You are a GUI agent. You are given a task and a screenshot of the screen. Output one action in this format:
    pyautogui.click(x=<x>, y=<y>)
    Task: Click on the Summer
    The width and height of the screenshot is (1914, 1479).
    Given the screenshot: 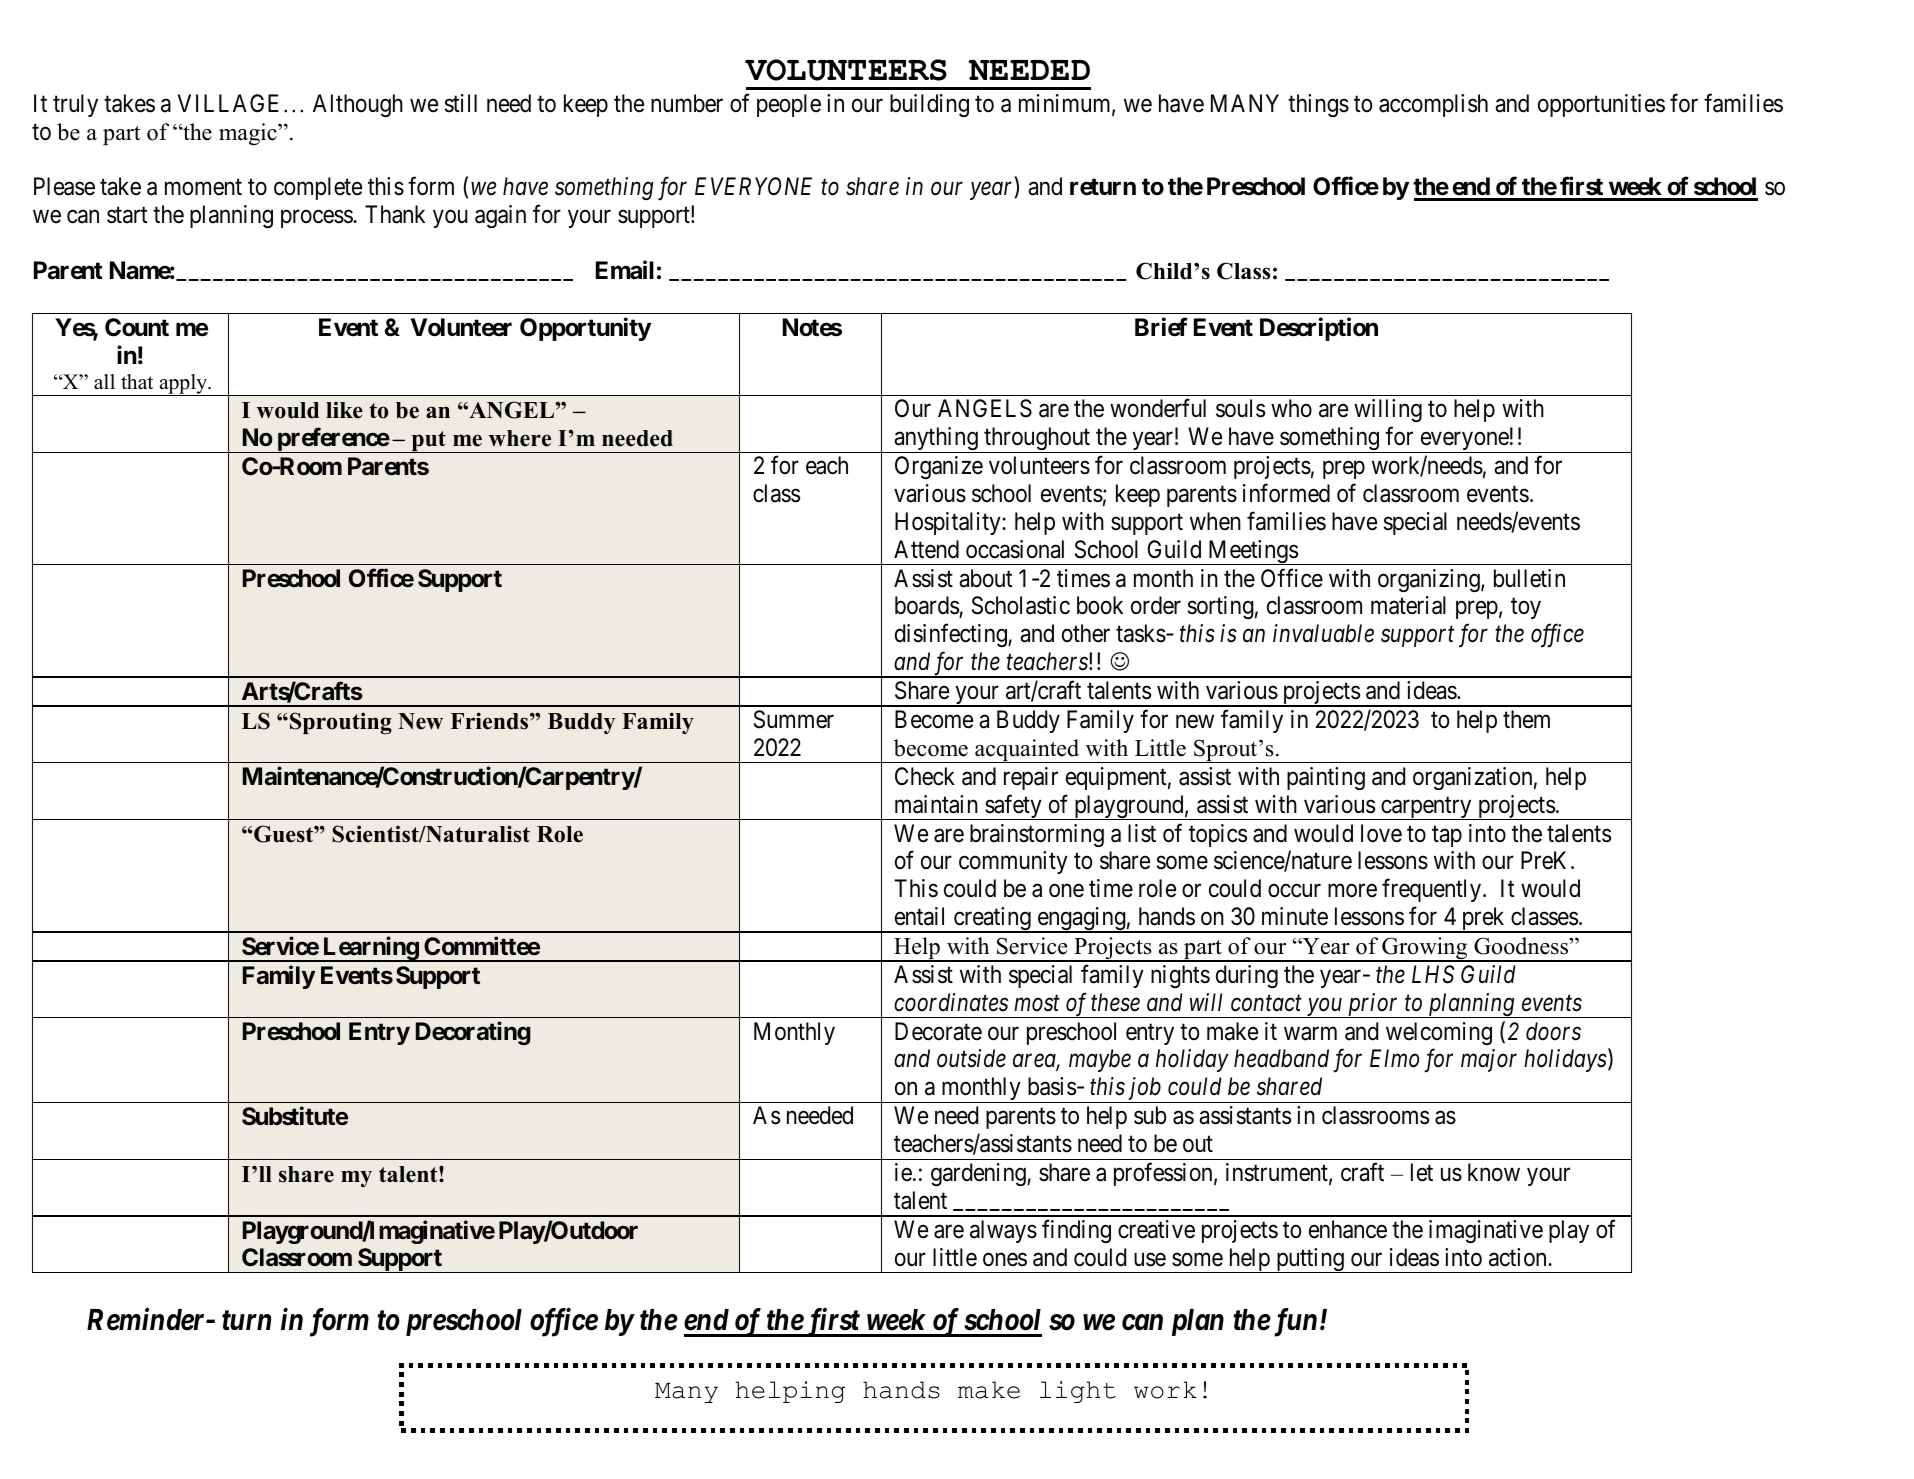 What is the action you would take?
    pyautogui.click(x=794, y=719)
